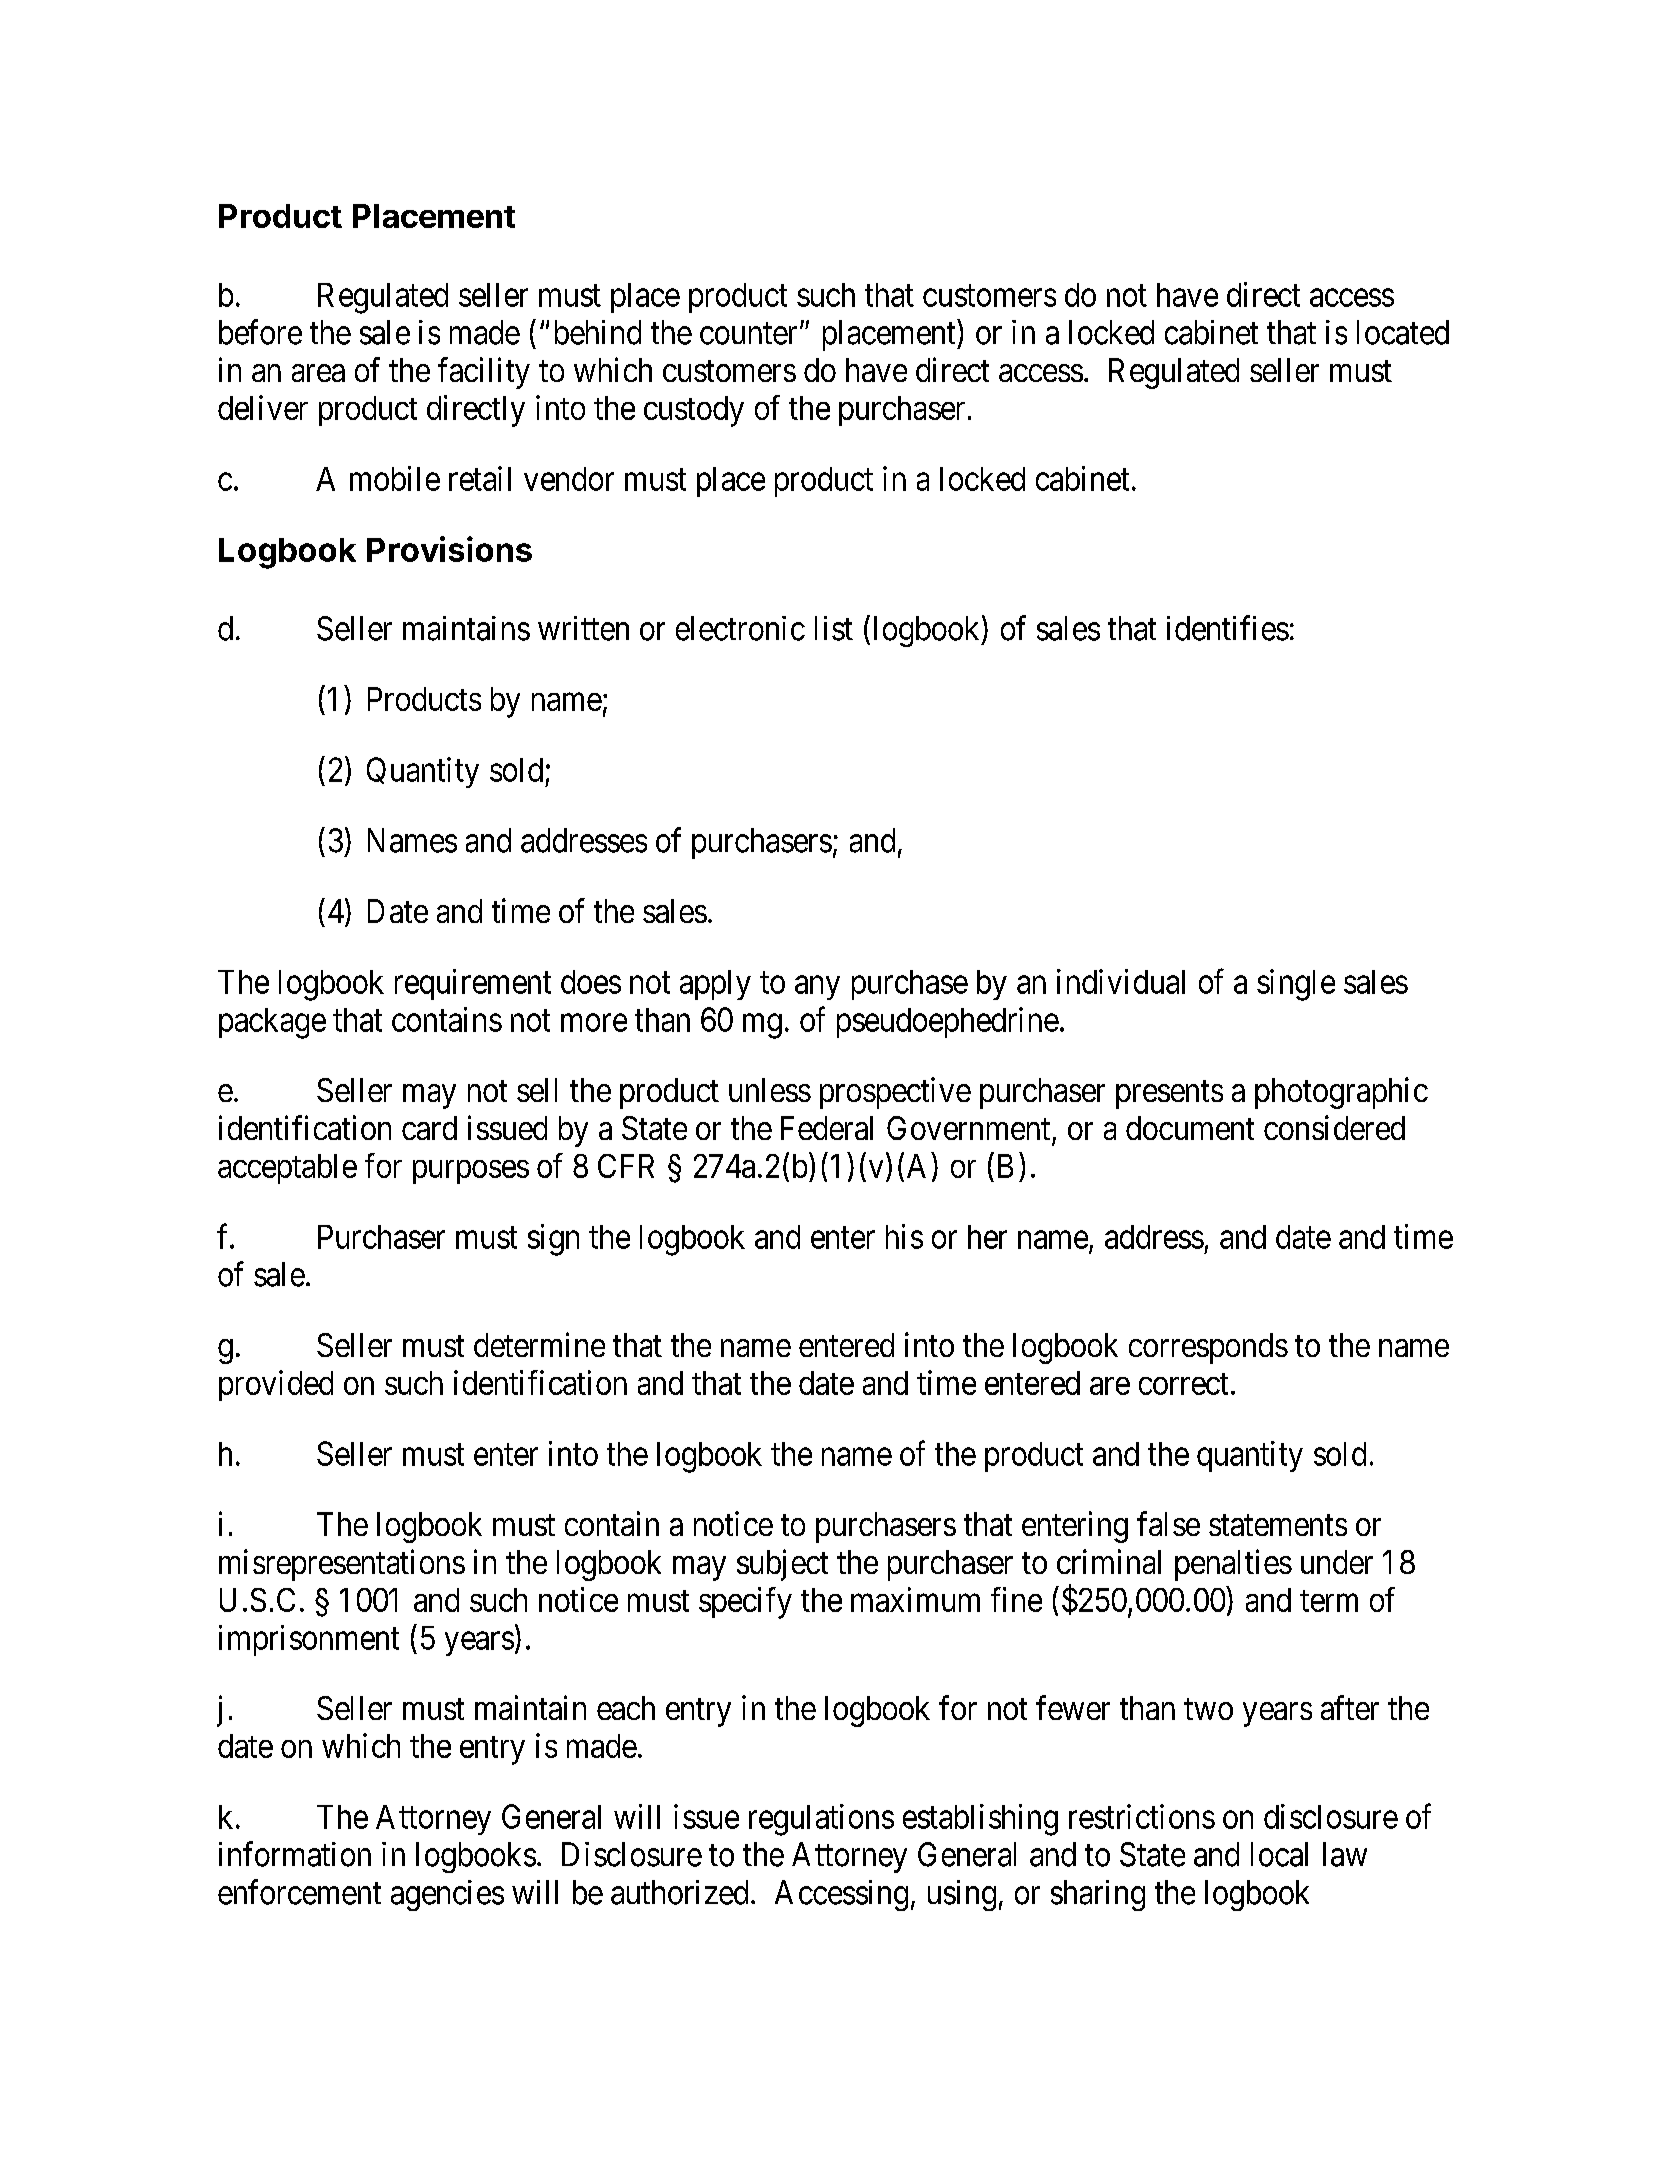 Image resolution: width=1677 pixels, height=2170 pixels. Describe the element at coordinates (827, 1128) in the page. I see `Federal` at that location.
